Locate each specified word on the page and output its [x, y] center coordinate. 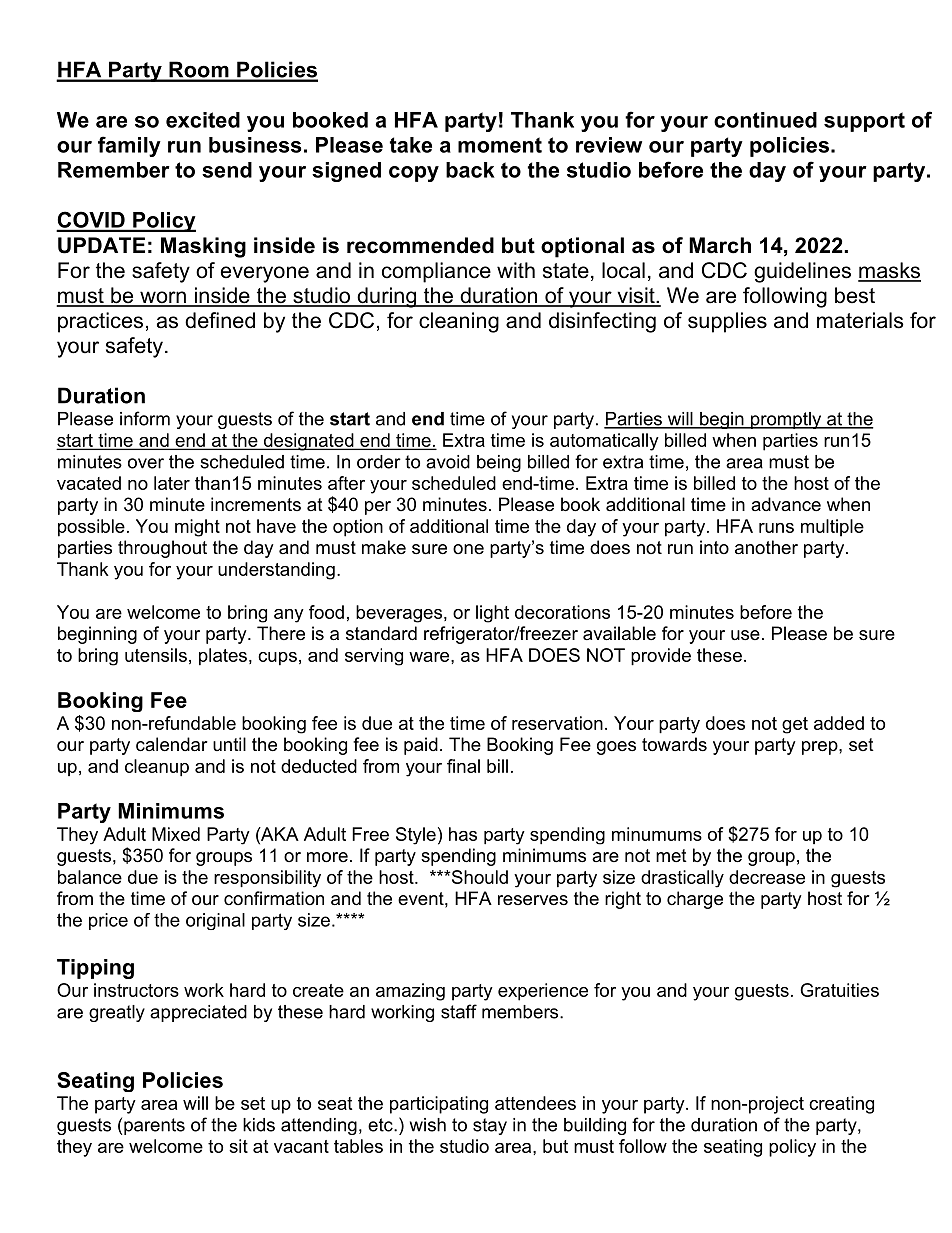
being [499, 463]
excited [203, 120]
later [172, 483]
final [463, 766]
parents [154, 1126]
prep [821, 748]
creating [841, 1105]
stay [490, 1126]
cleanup [157, 767]
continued [765, 120]
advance [786, 504]
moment [500, 145]
